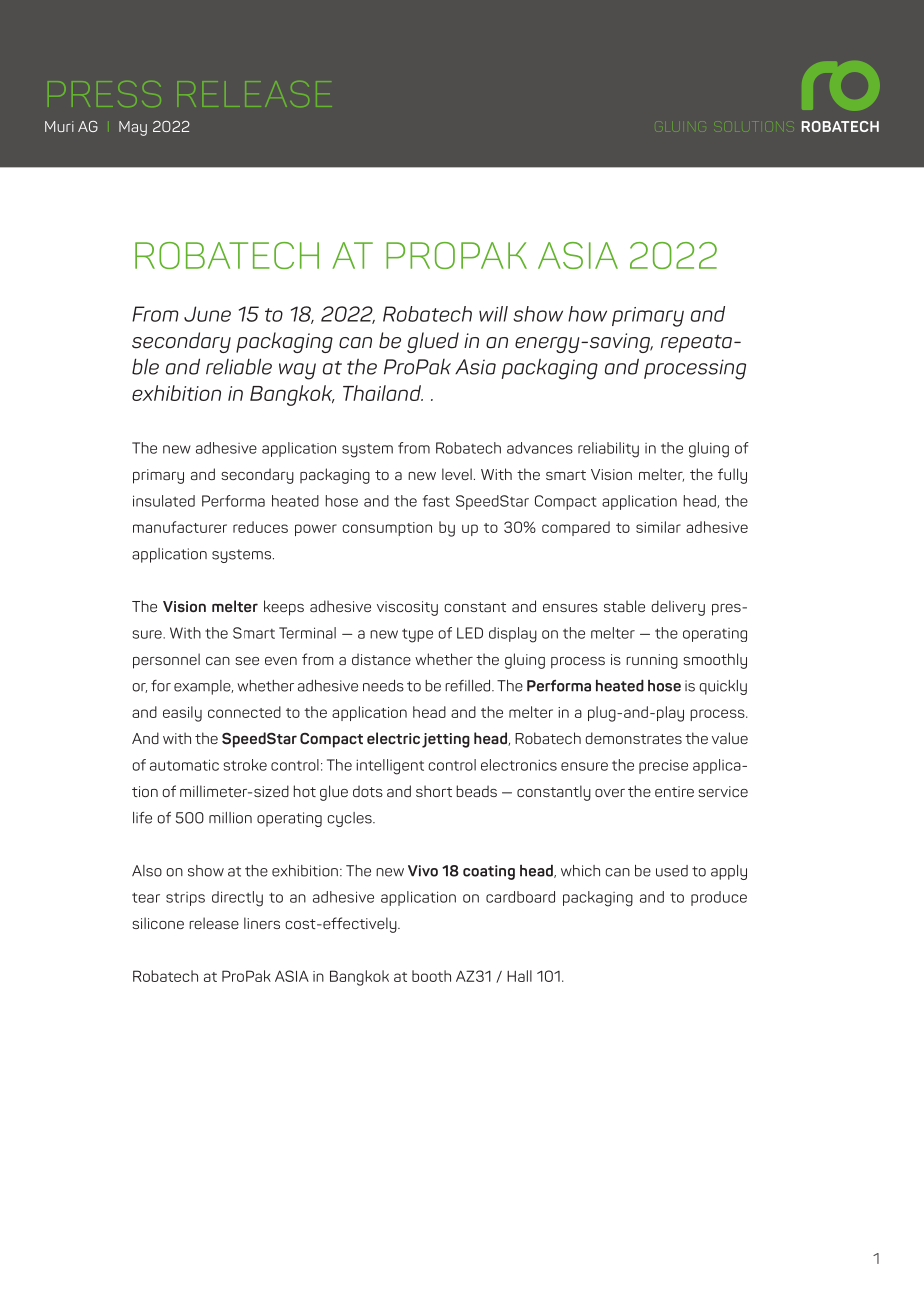 The width and height of the image is (924, 1308). What do you see at coordinates (203, 687) in the image?
I see `example` at bounding box center [203, 687].
